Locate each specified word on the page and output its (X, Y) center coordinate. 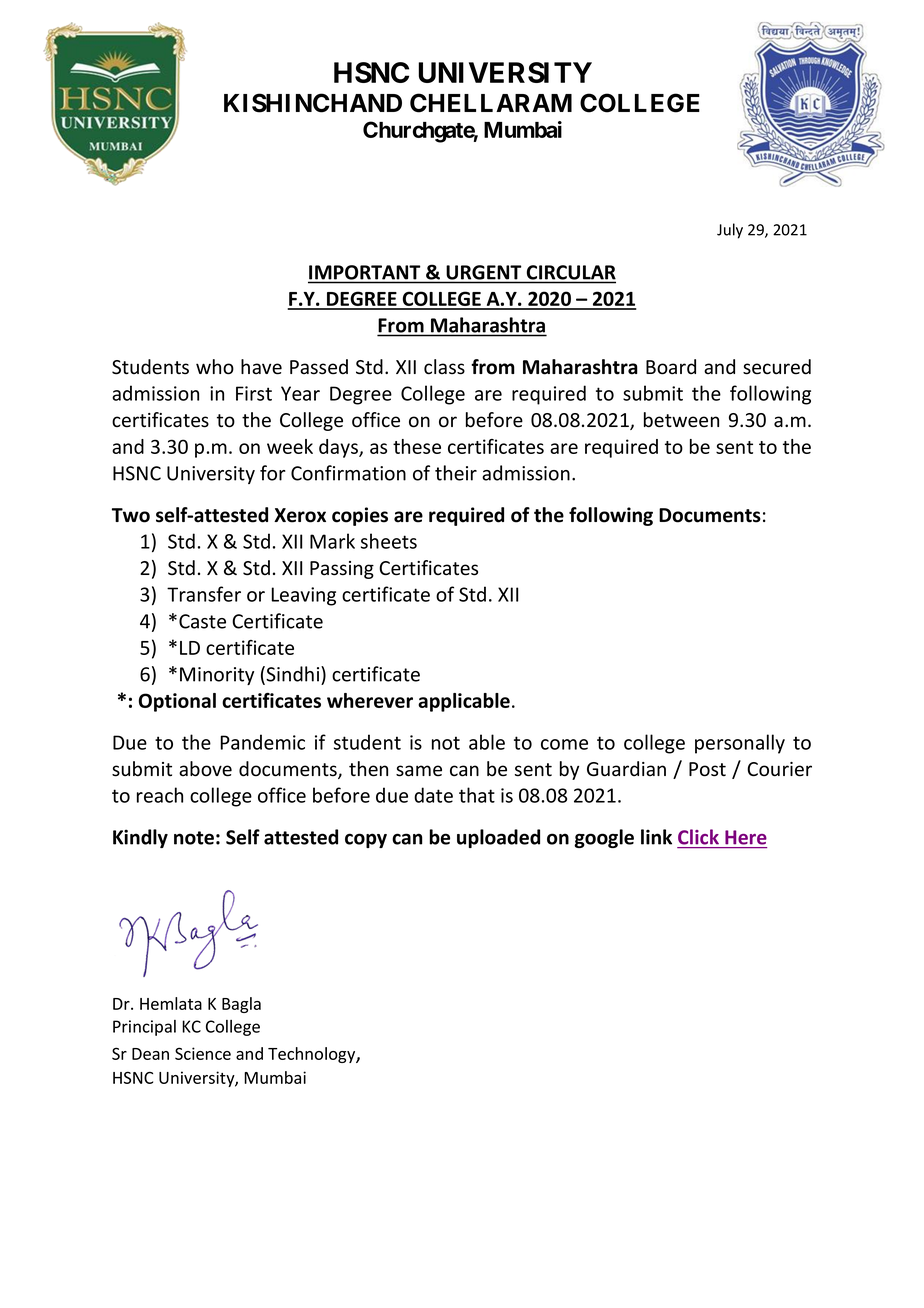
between (681, 420)
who (215, 367)
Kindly (140, 838)
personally (740, 744)
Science (203, 1053)
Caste (202, 621)
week (290, 446)
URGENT (484, 272)
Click (698, 837)
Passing (342, 570)
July (730, 231)
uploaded (498, 838)
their (456, 473)
